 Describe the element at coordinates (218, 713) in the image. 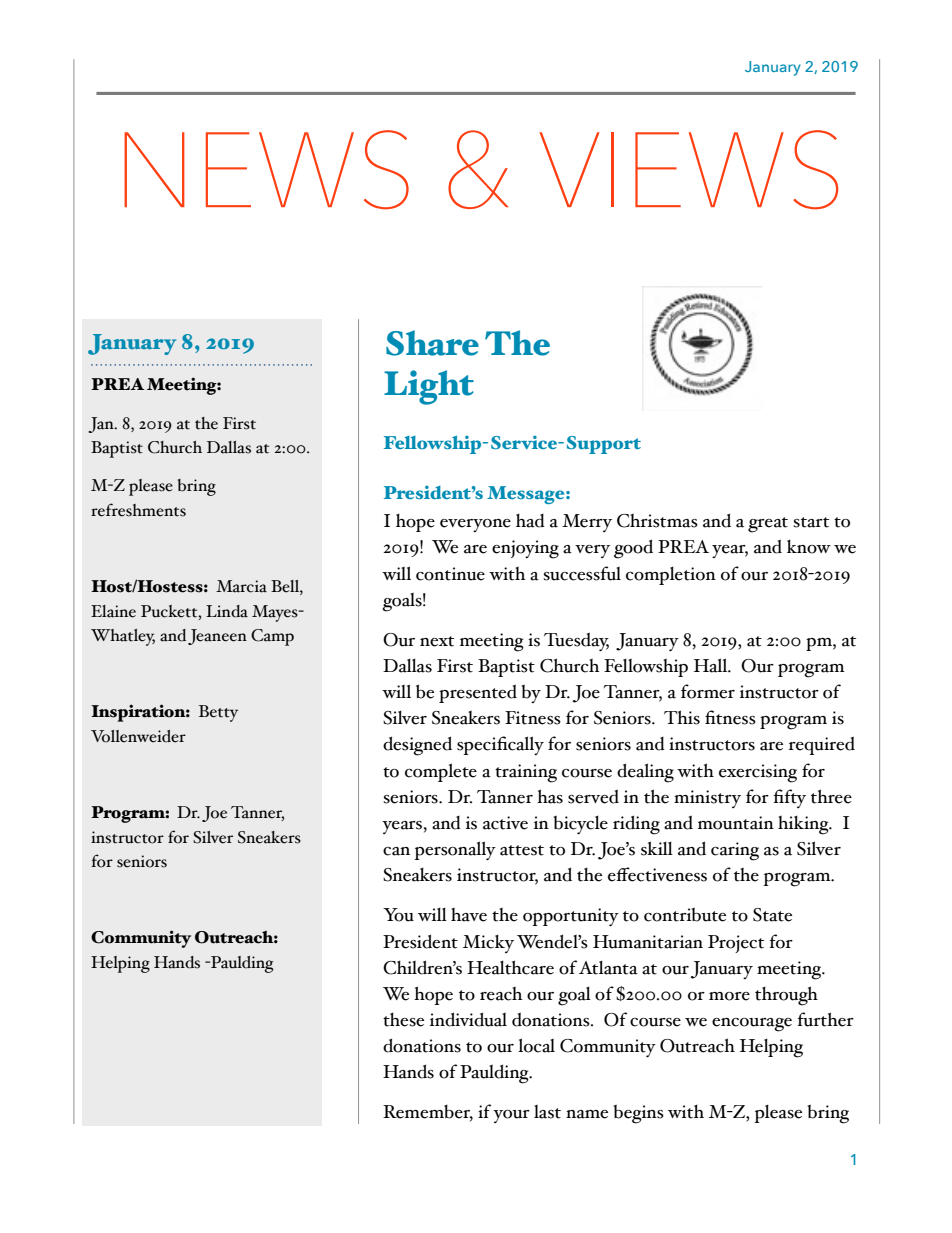

I see `Betty` at that location.
